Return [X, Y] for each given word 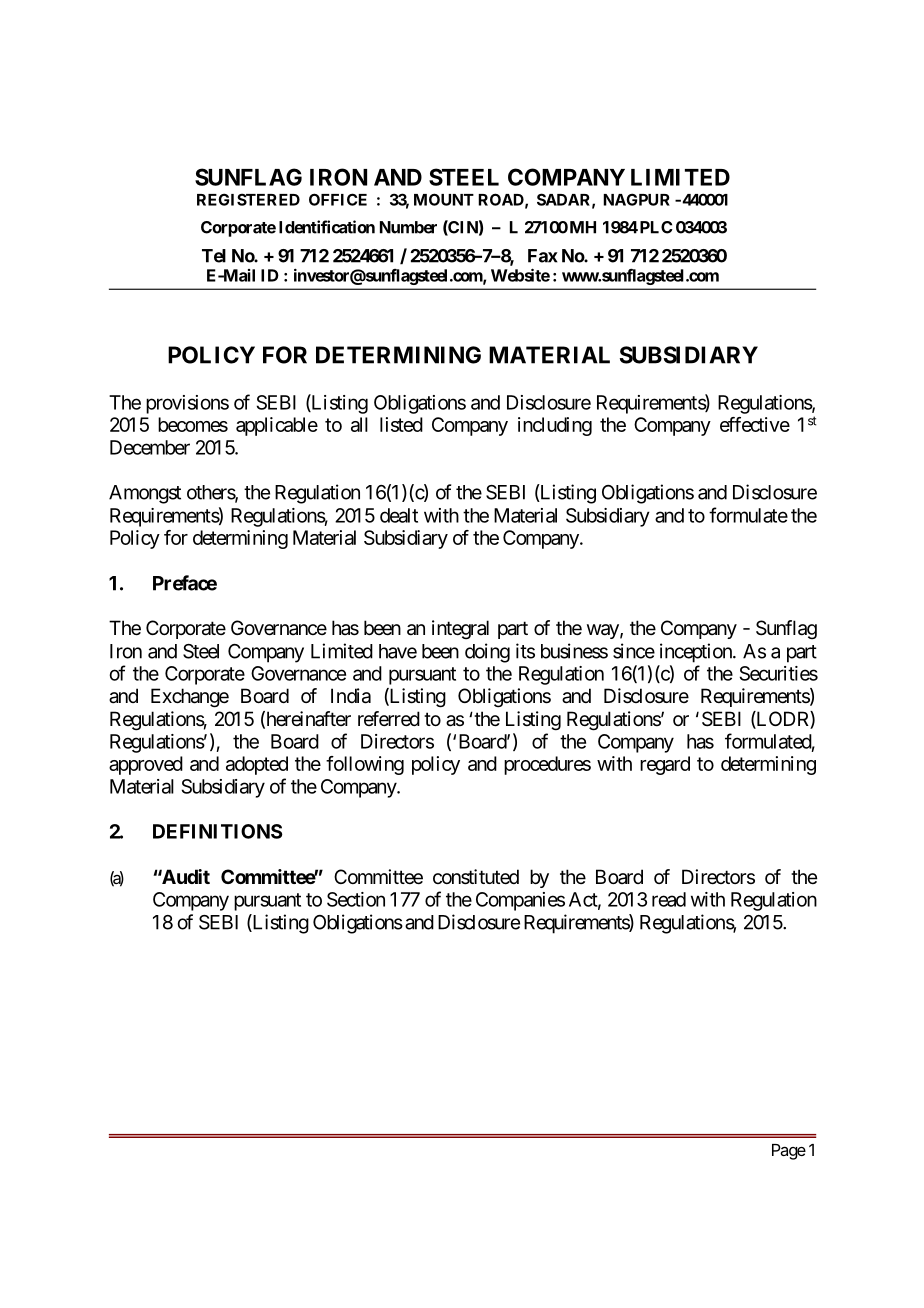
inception [697, 653]
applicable [277, 426]
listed [401, 424]
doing [487, 653]
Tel [214, 256]
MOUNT [444, 199]
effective [755, 424]
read [669, 899]
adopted [257, 765]
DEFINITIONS [218, 831]
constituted [476, 877]
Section [356, 899]
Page [789, 1152]
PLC [655, 227]
